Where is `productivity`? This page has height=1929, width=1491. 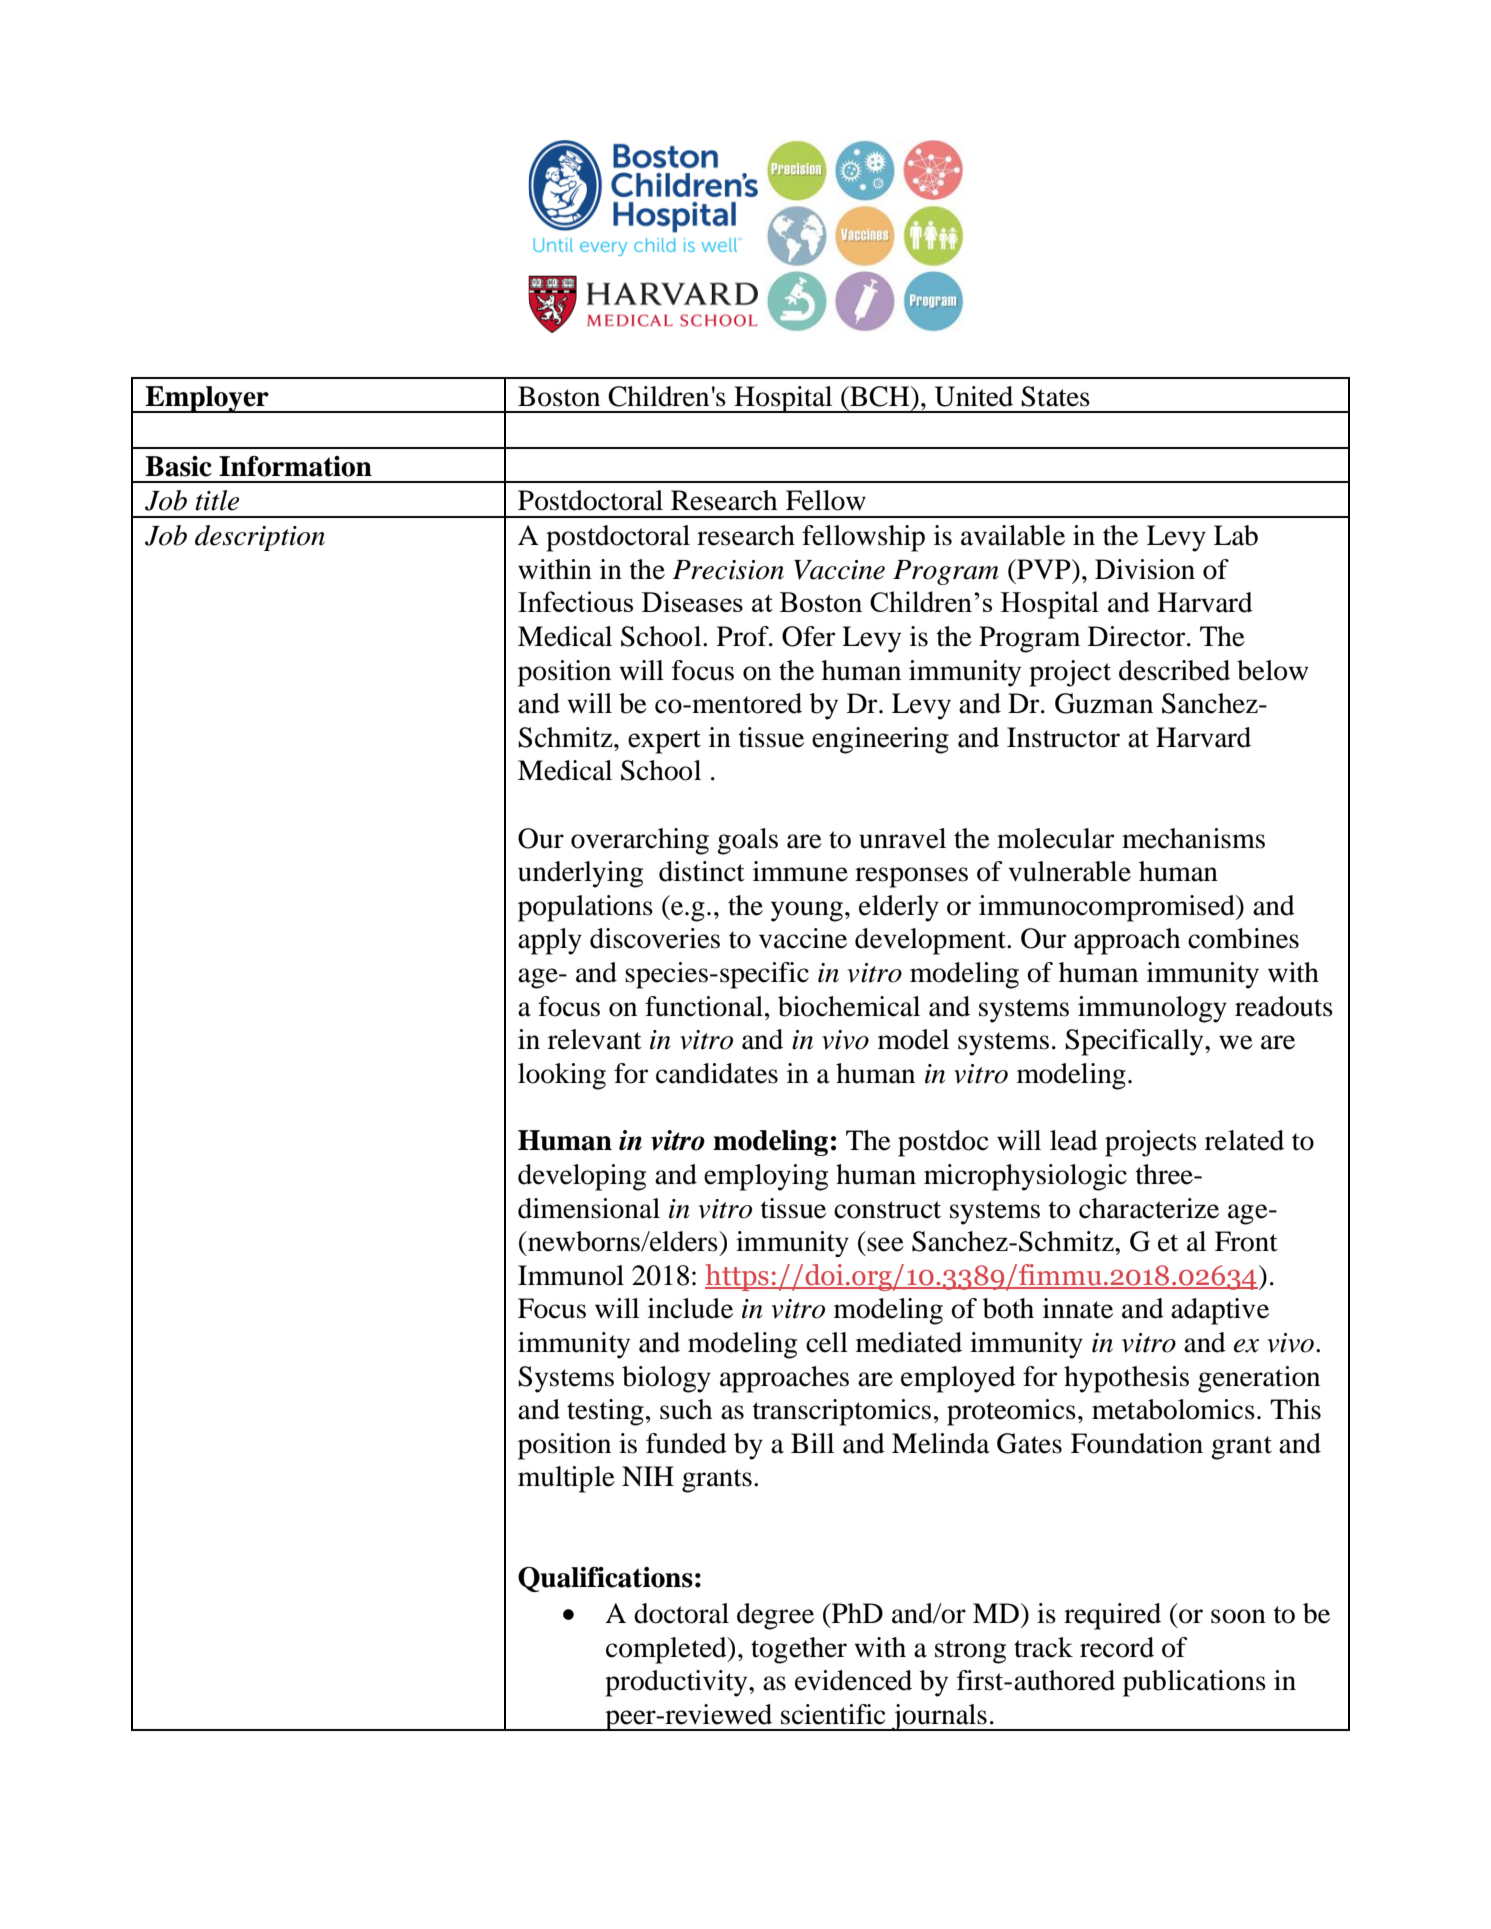
productivity is located at coordinates (677, 1683).
